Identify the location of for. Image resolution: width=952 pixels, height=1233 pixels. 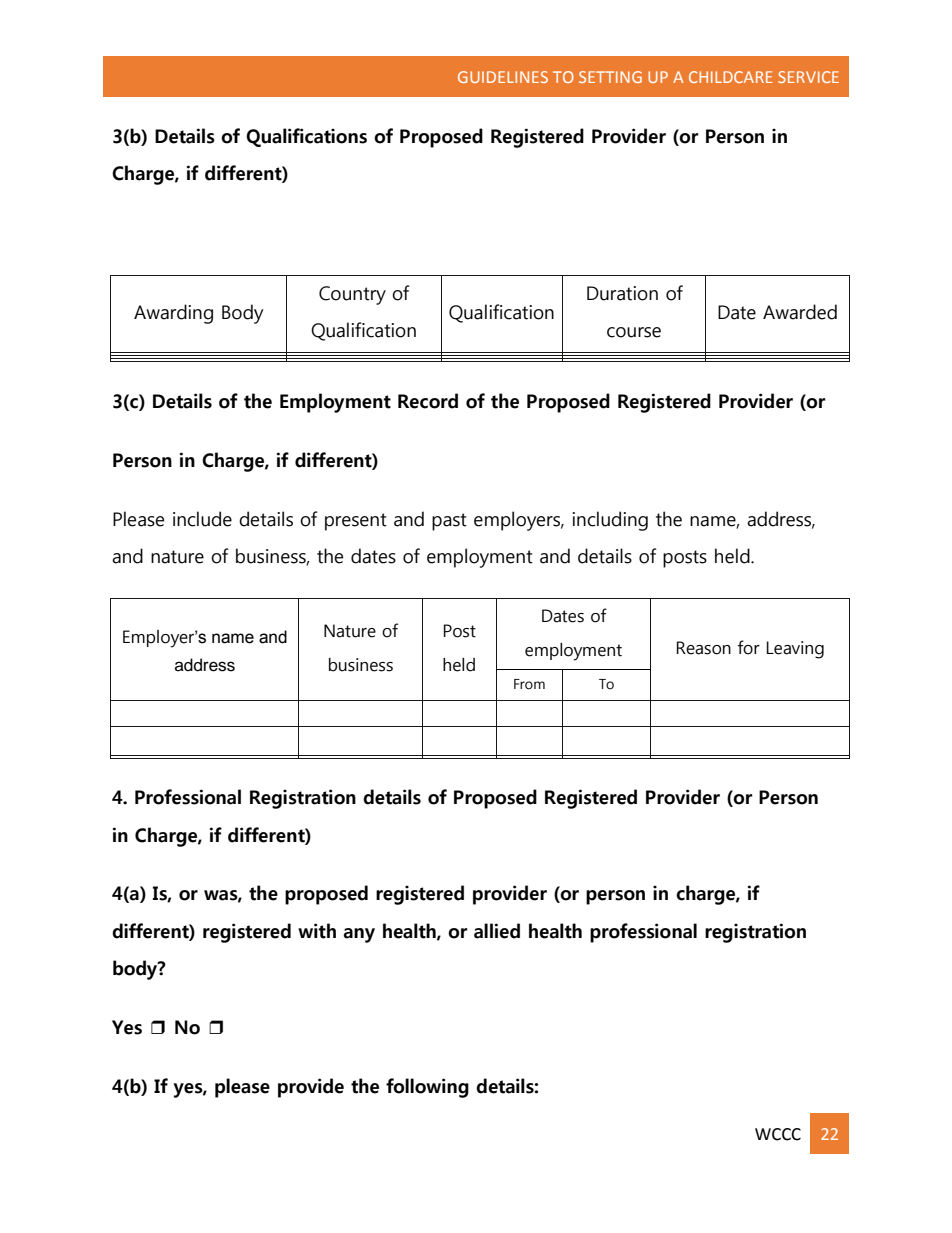
(749, 647).
